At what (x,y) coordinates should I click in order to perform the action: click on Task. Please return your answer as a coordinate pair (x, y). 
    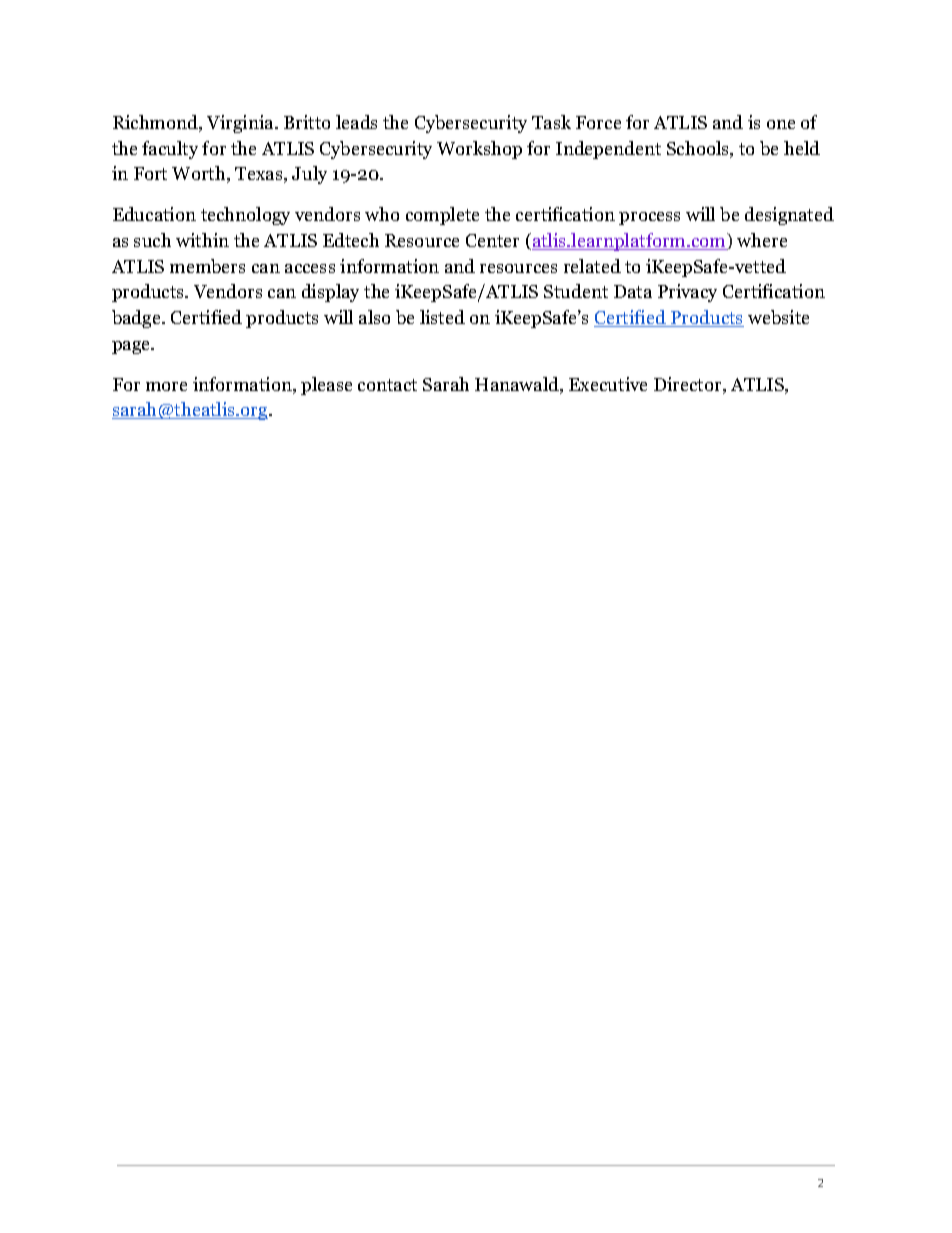
    Looking at the image, I should click on (551, 122).
